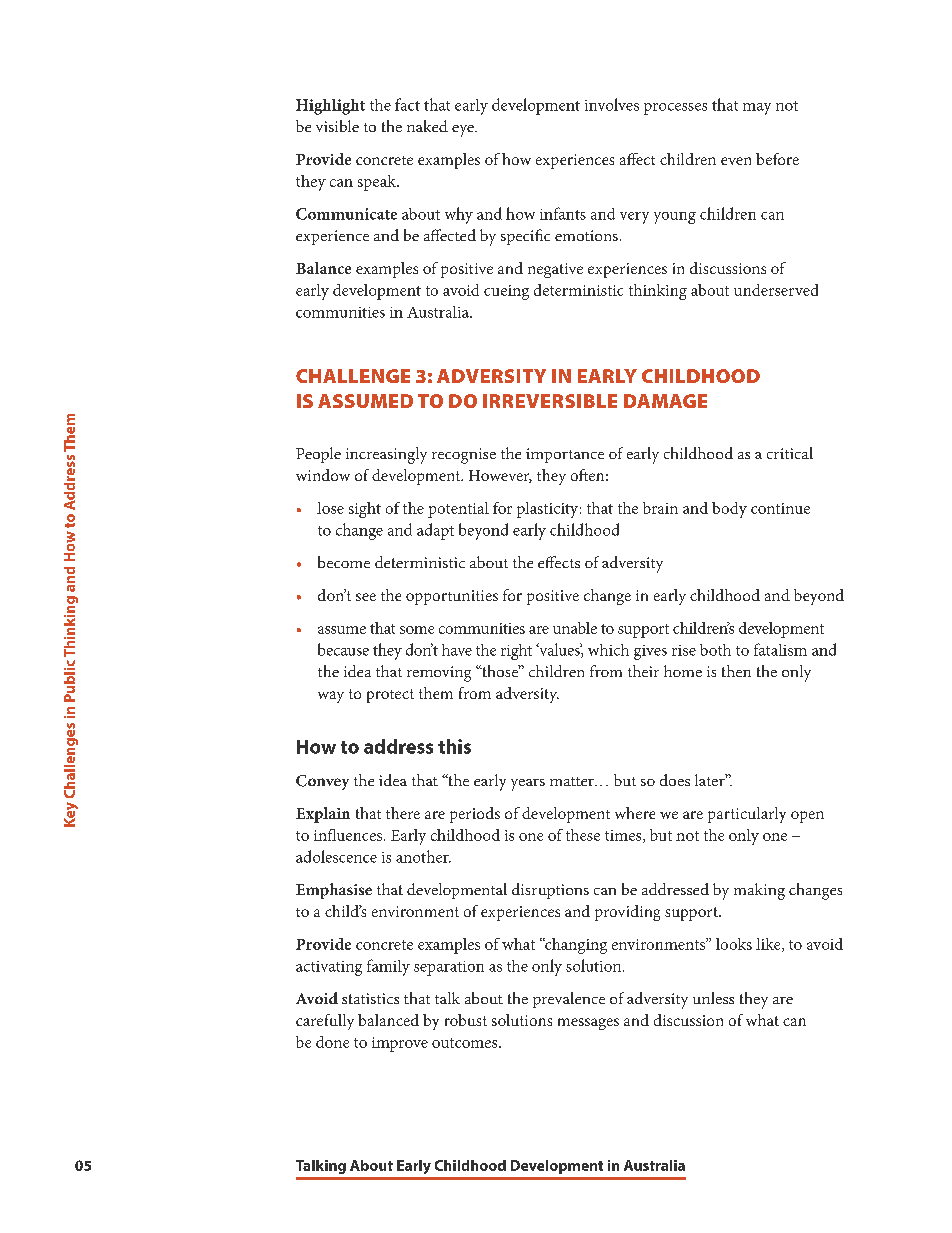 The image size is (952, 1233). I want to click on body, so click(729, 510).
